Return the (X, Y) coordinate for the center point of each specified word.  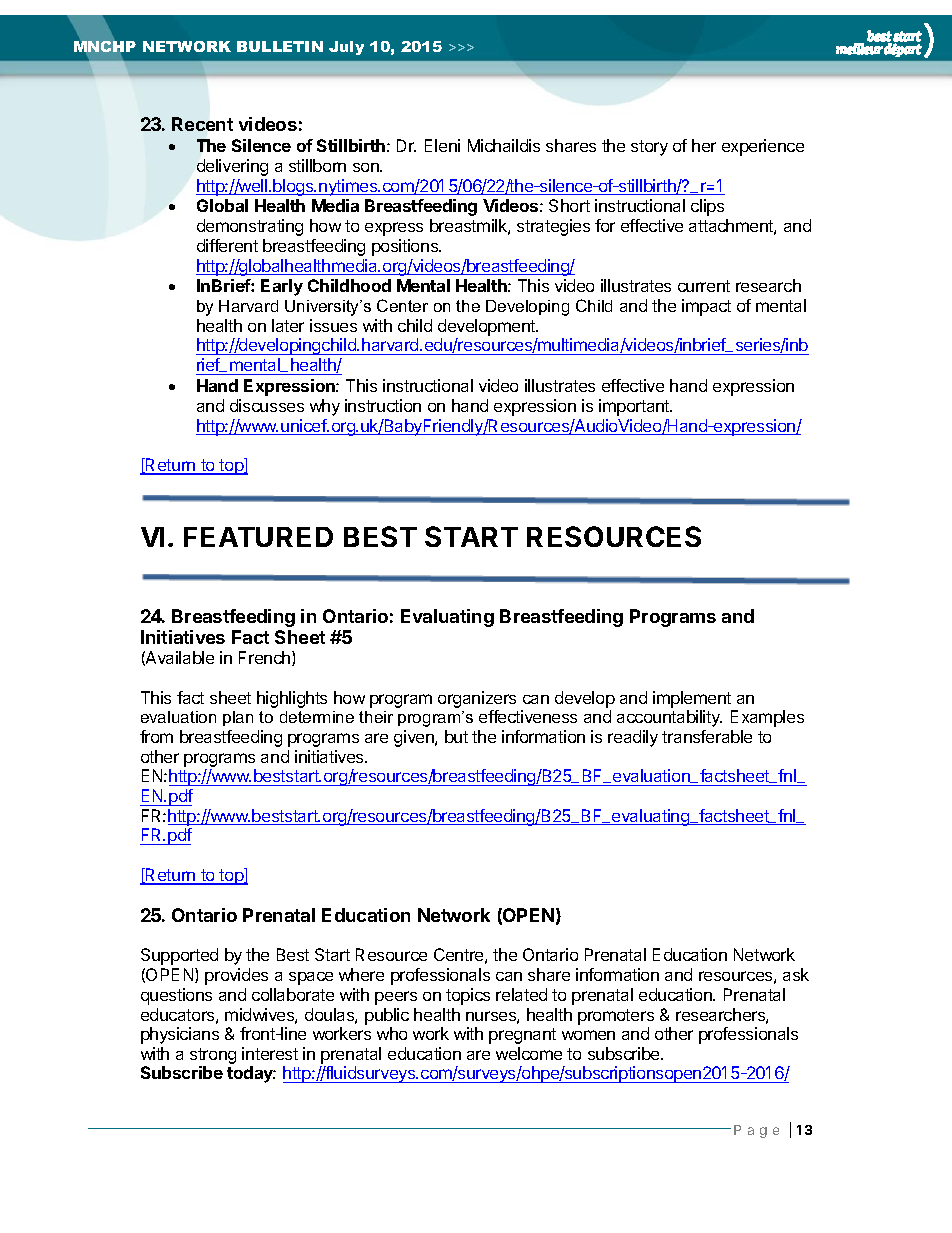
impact (706, 307)
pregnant (522, 1036)
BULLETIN (280, 46)
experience (763, 147)
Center (402, 305)
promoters (616, 1017)
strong (213, 1057)
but (456, 736)
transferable (707, 736)
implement (692, 699)
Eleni (442, 145)
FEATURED (258, 537)
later (288, 325)
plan (238, 718)
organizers (477, 699)
